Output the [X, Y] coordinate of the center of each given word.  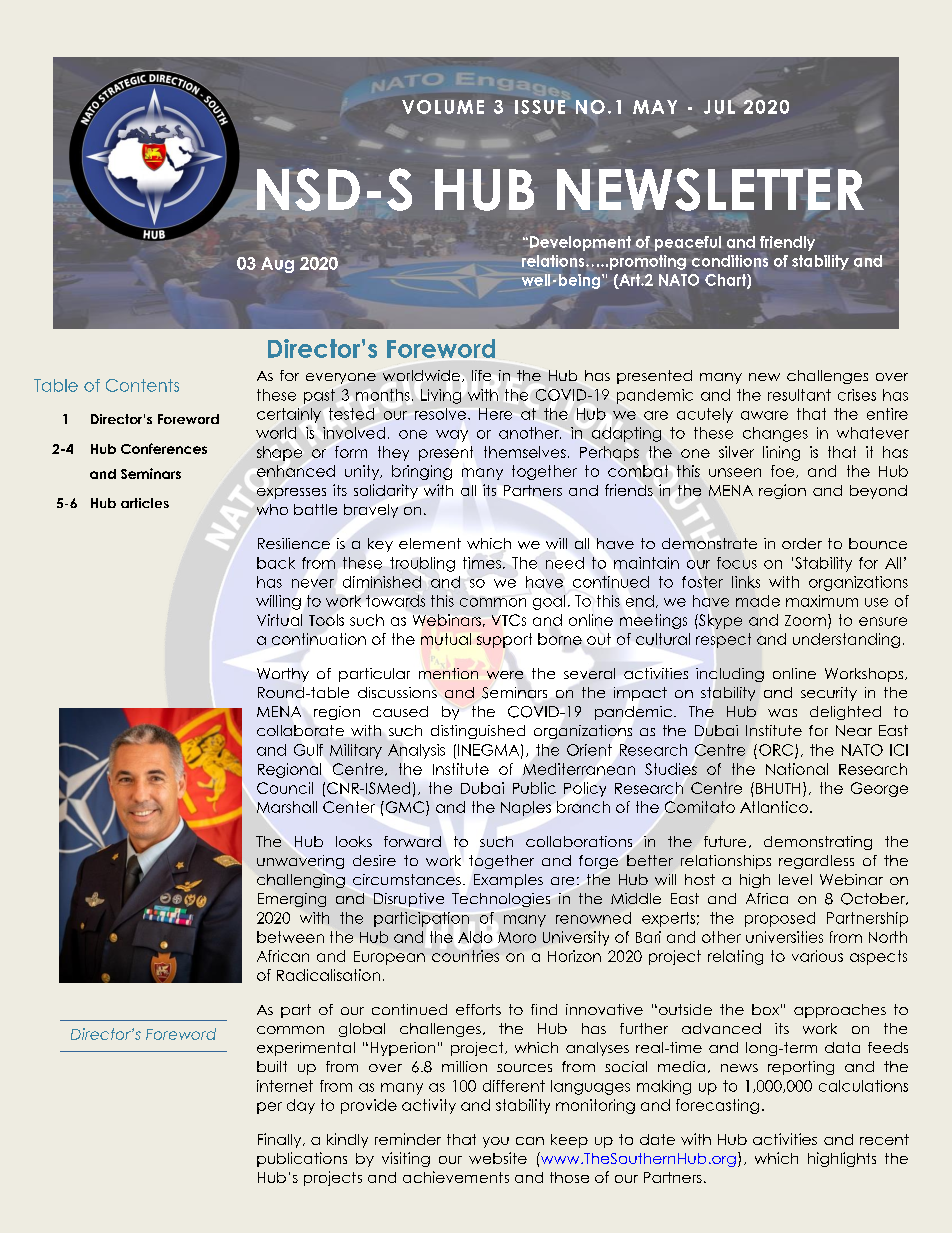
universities [784, 937]
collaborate [300, 730]
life [481, 375]
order [802, 543]
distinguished [478, 732]
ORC [777, 751]
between [290, 937]
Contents [142, 385]
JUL [720, 107]
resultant [799, 395]
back [276, 563]
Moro [517, 937]
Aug [277, 265]
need [565, 563]
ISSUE [540, 107]
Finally [281, 1140]
